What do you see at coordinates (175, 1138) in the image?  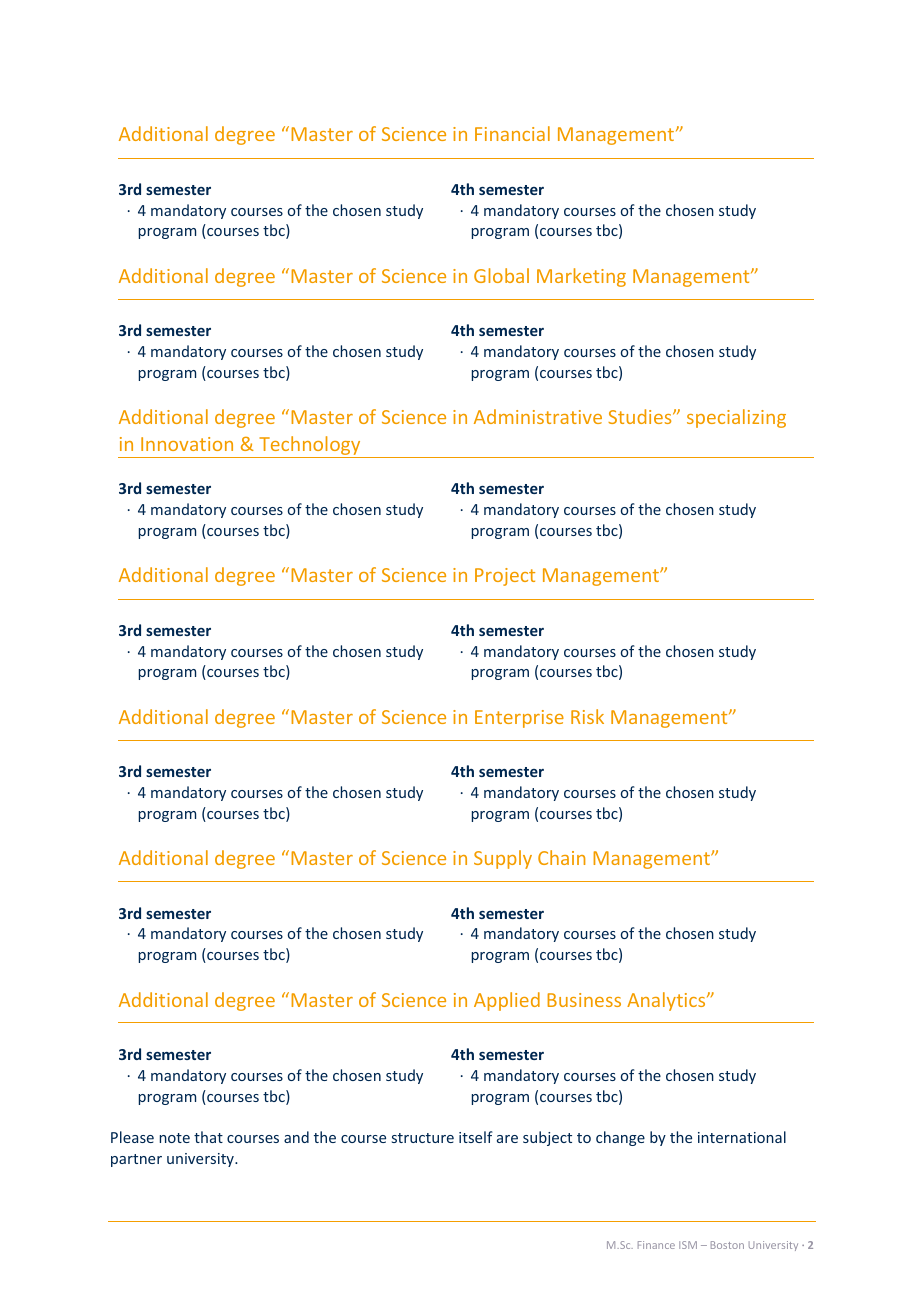 I see `note` at bounding box center [175, 1138].
